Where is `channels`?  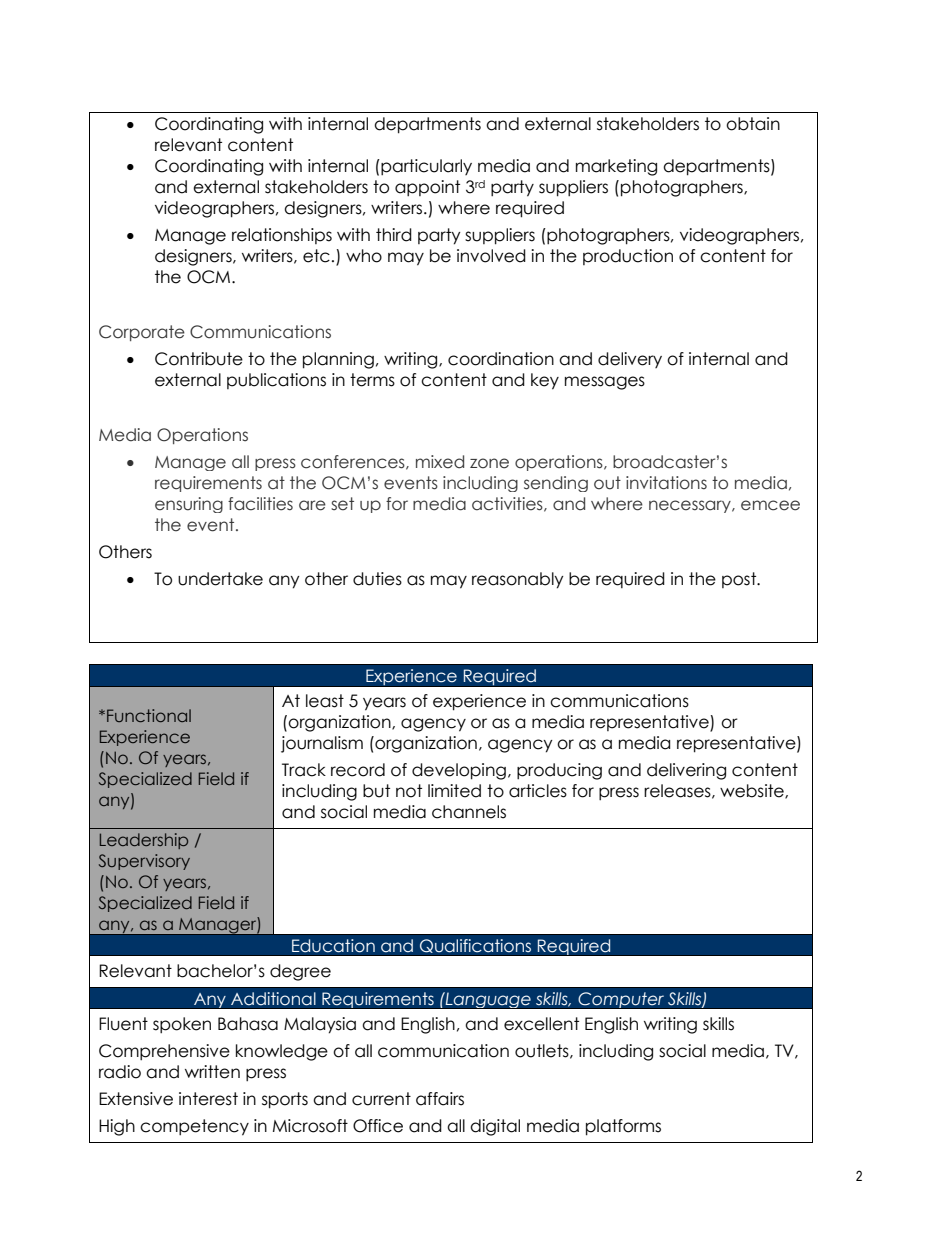 channels is located at coordinates (469, 812).
